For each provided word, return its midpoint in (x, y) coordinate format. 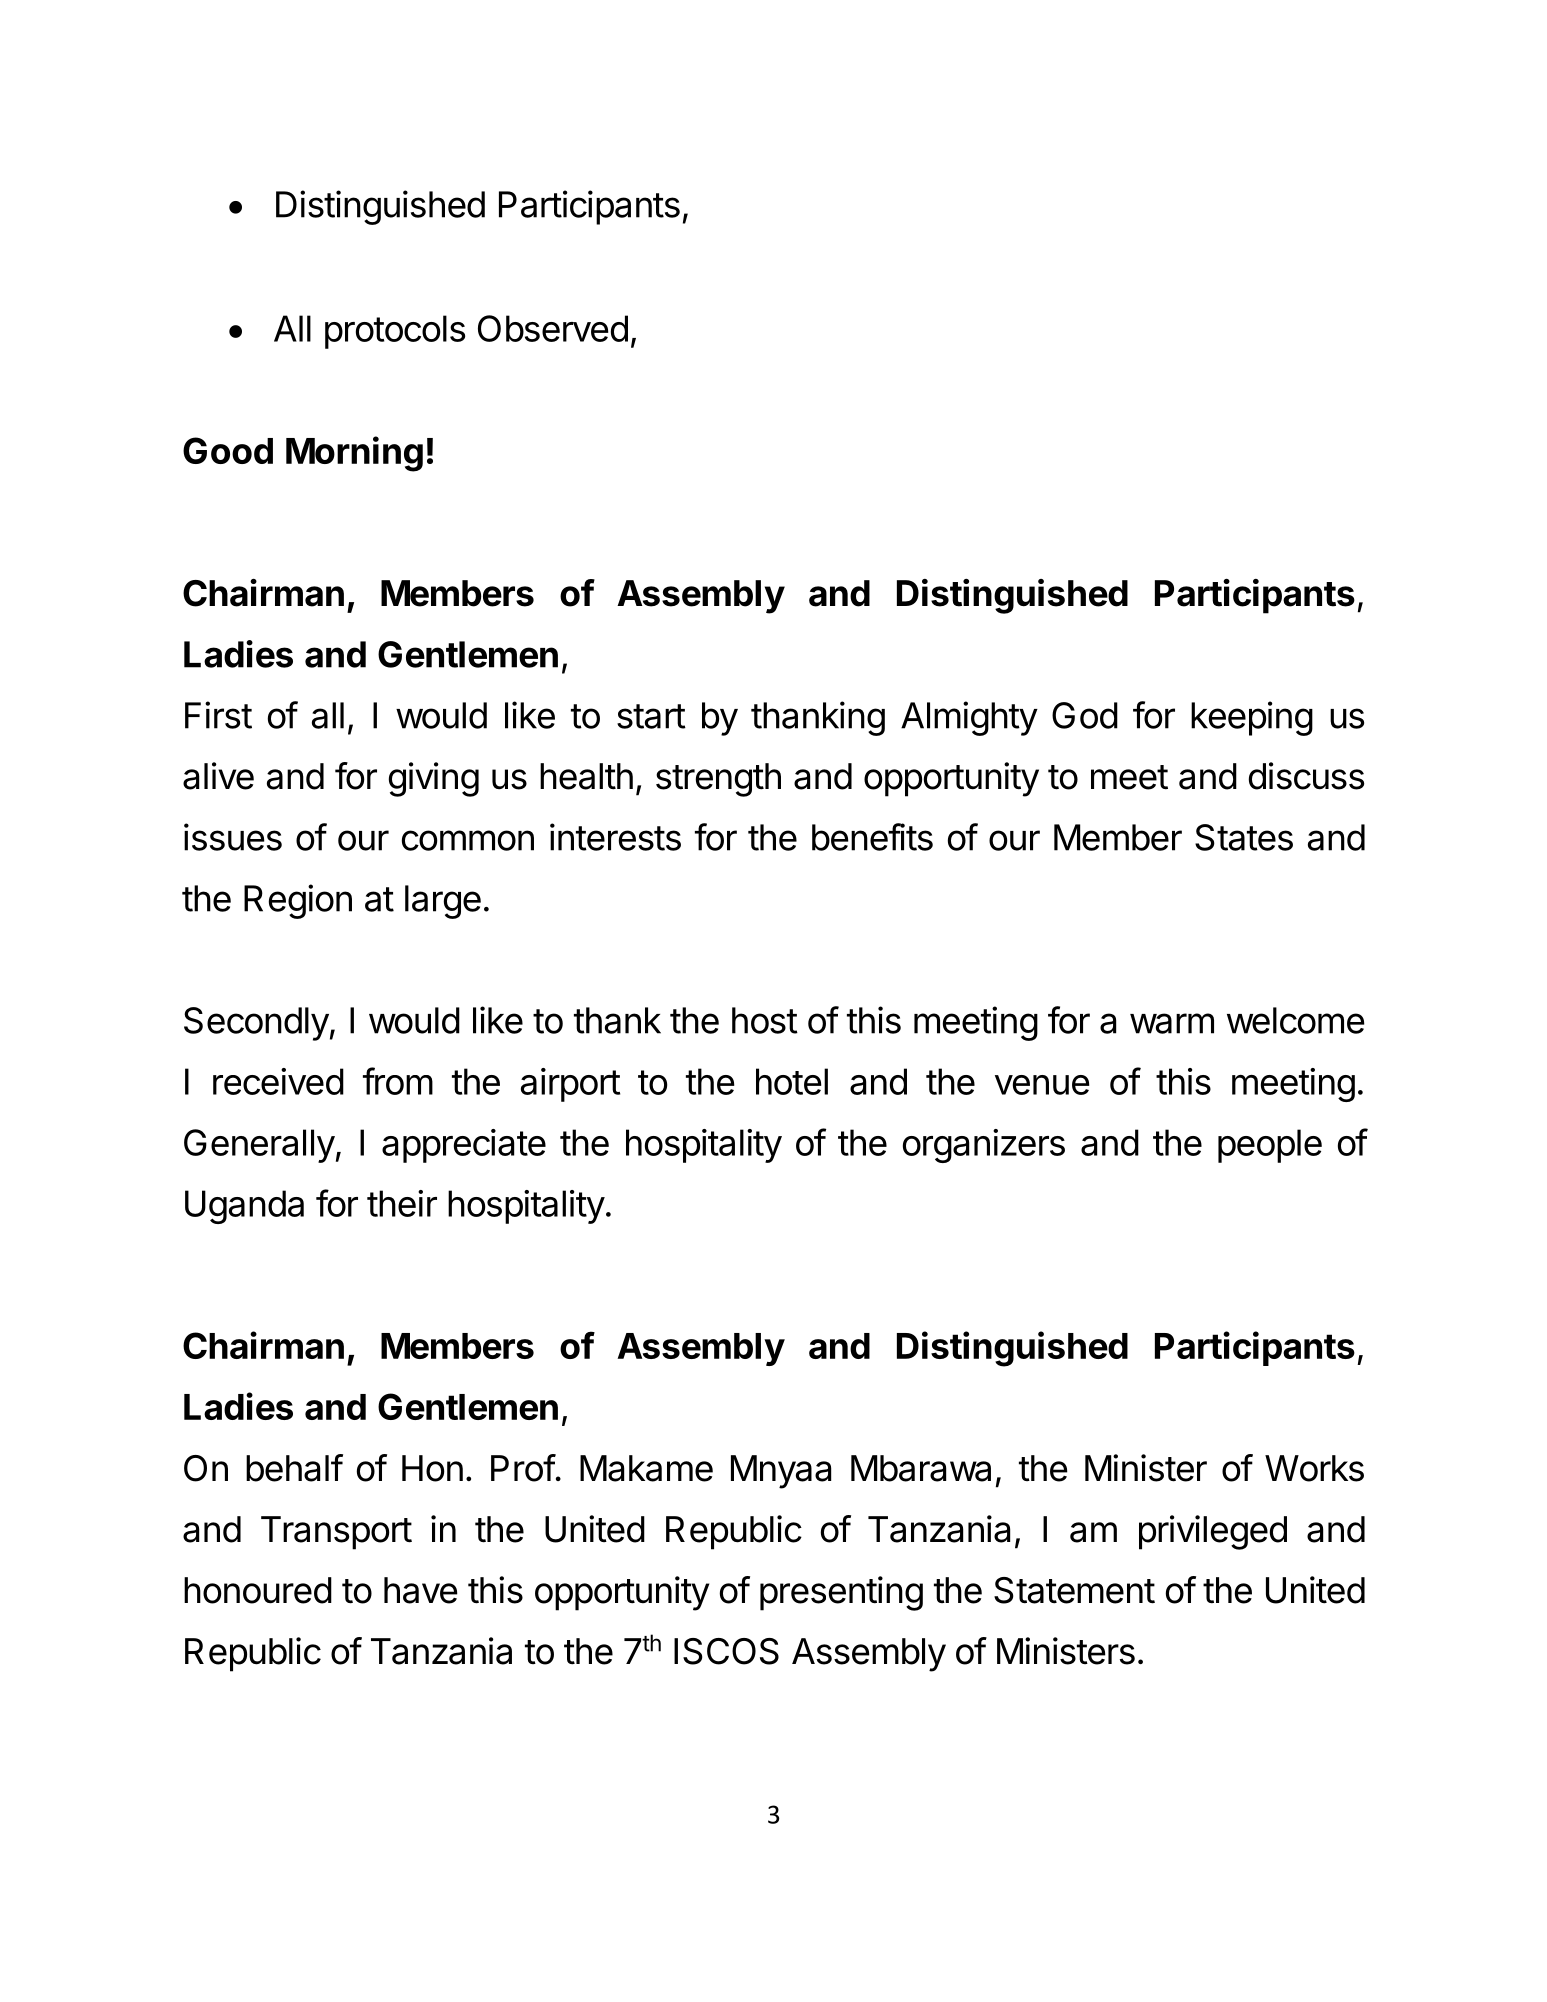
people (1270, 1146)
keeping (1252, 718)
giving (434, 779)
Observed (553, 328)
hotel (792, 1081)
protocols (395, 332)
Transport (336, 1533)
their (402, 1203)
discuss (1306, 776)
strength (718, 780)
